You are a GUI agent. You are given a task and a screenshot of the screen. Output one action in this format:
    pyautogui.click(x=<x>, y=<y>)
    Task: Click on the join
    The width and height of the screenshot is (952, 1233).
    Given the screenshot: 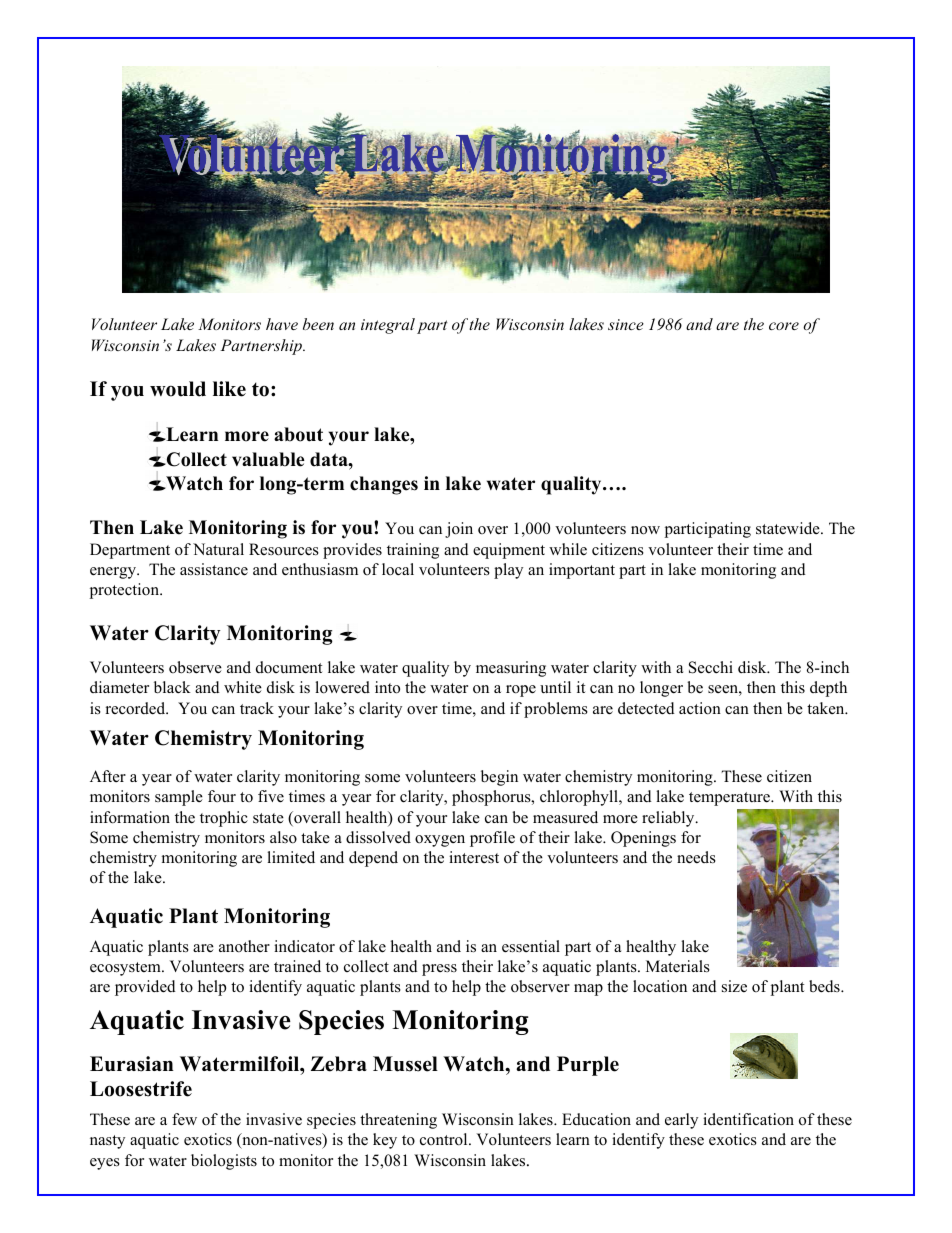 What is the action you would take?
    pyautogui.click(x=459, y=530)
